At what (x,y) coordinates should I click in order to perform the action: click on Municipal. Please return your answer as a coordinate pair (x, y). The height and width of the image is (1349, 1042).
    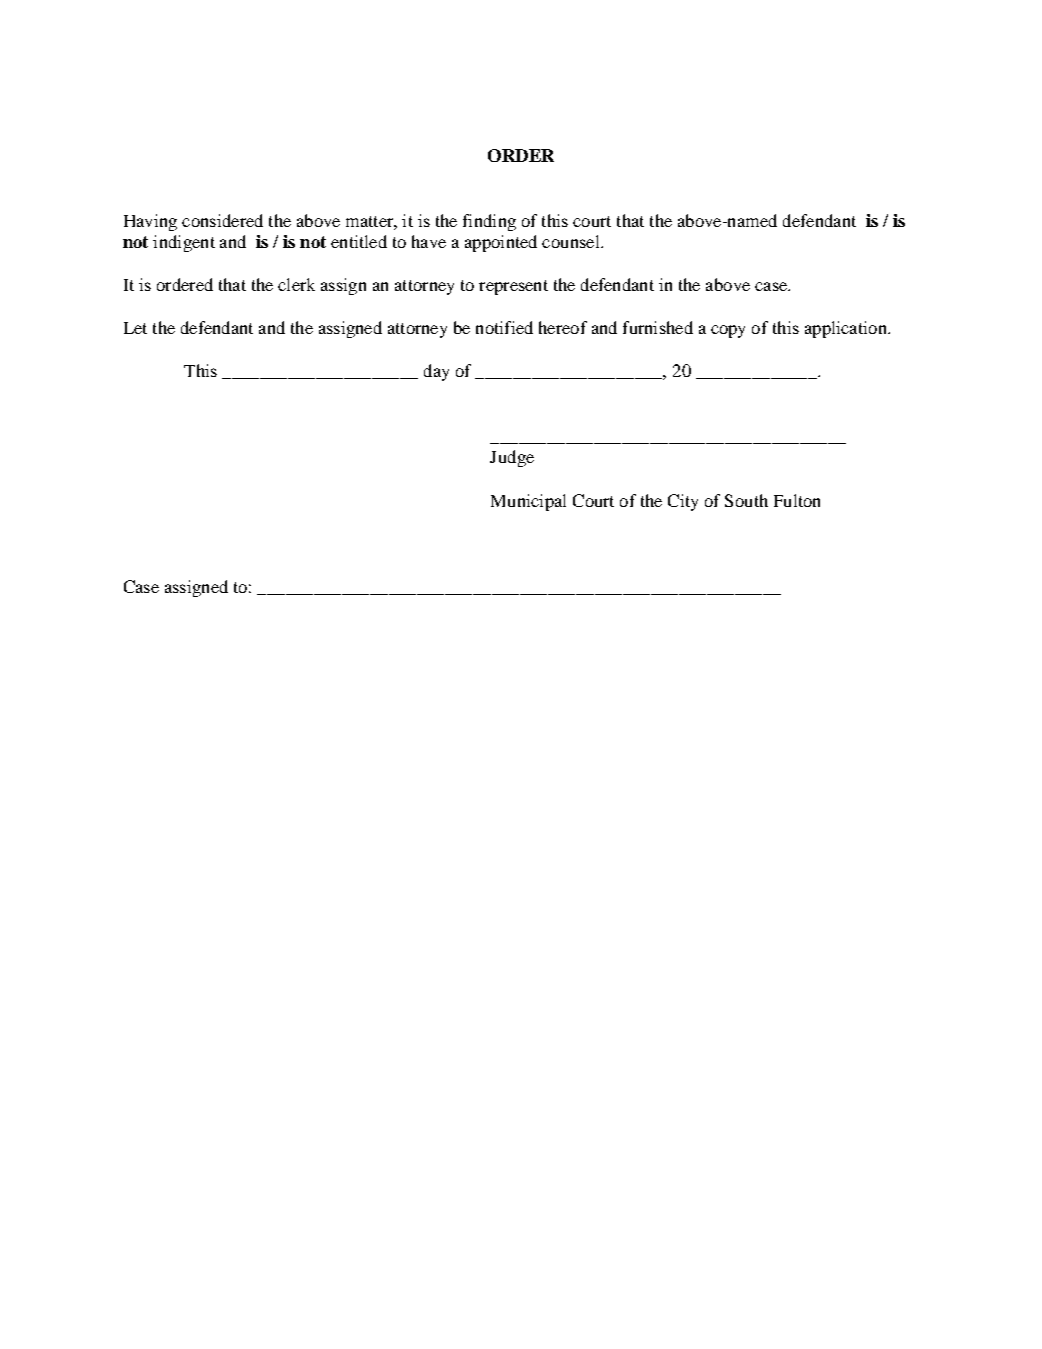
    Looking at the image, I should click on (528, 502).
